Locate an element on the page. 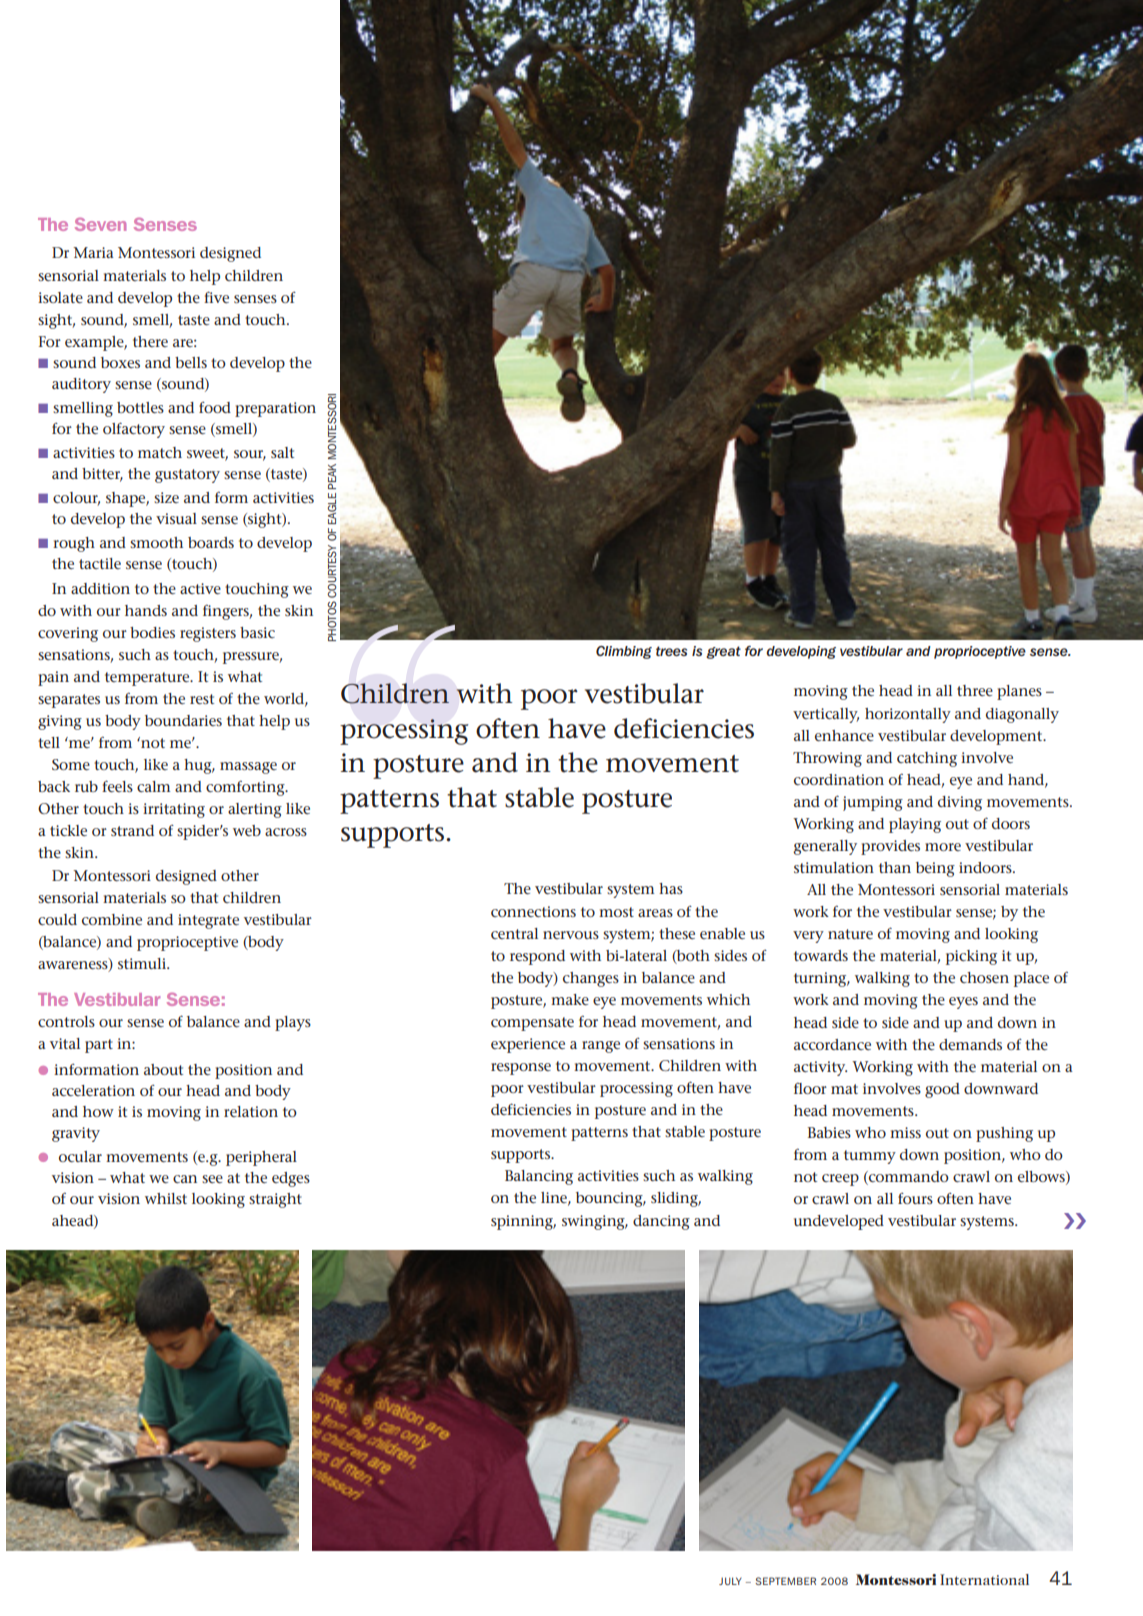  whilst is located at coordinates (166, 1198).
